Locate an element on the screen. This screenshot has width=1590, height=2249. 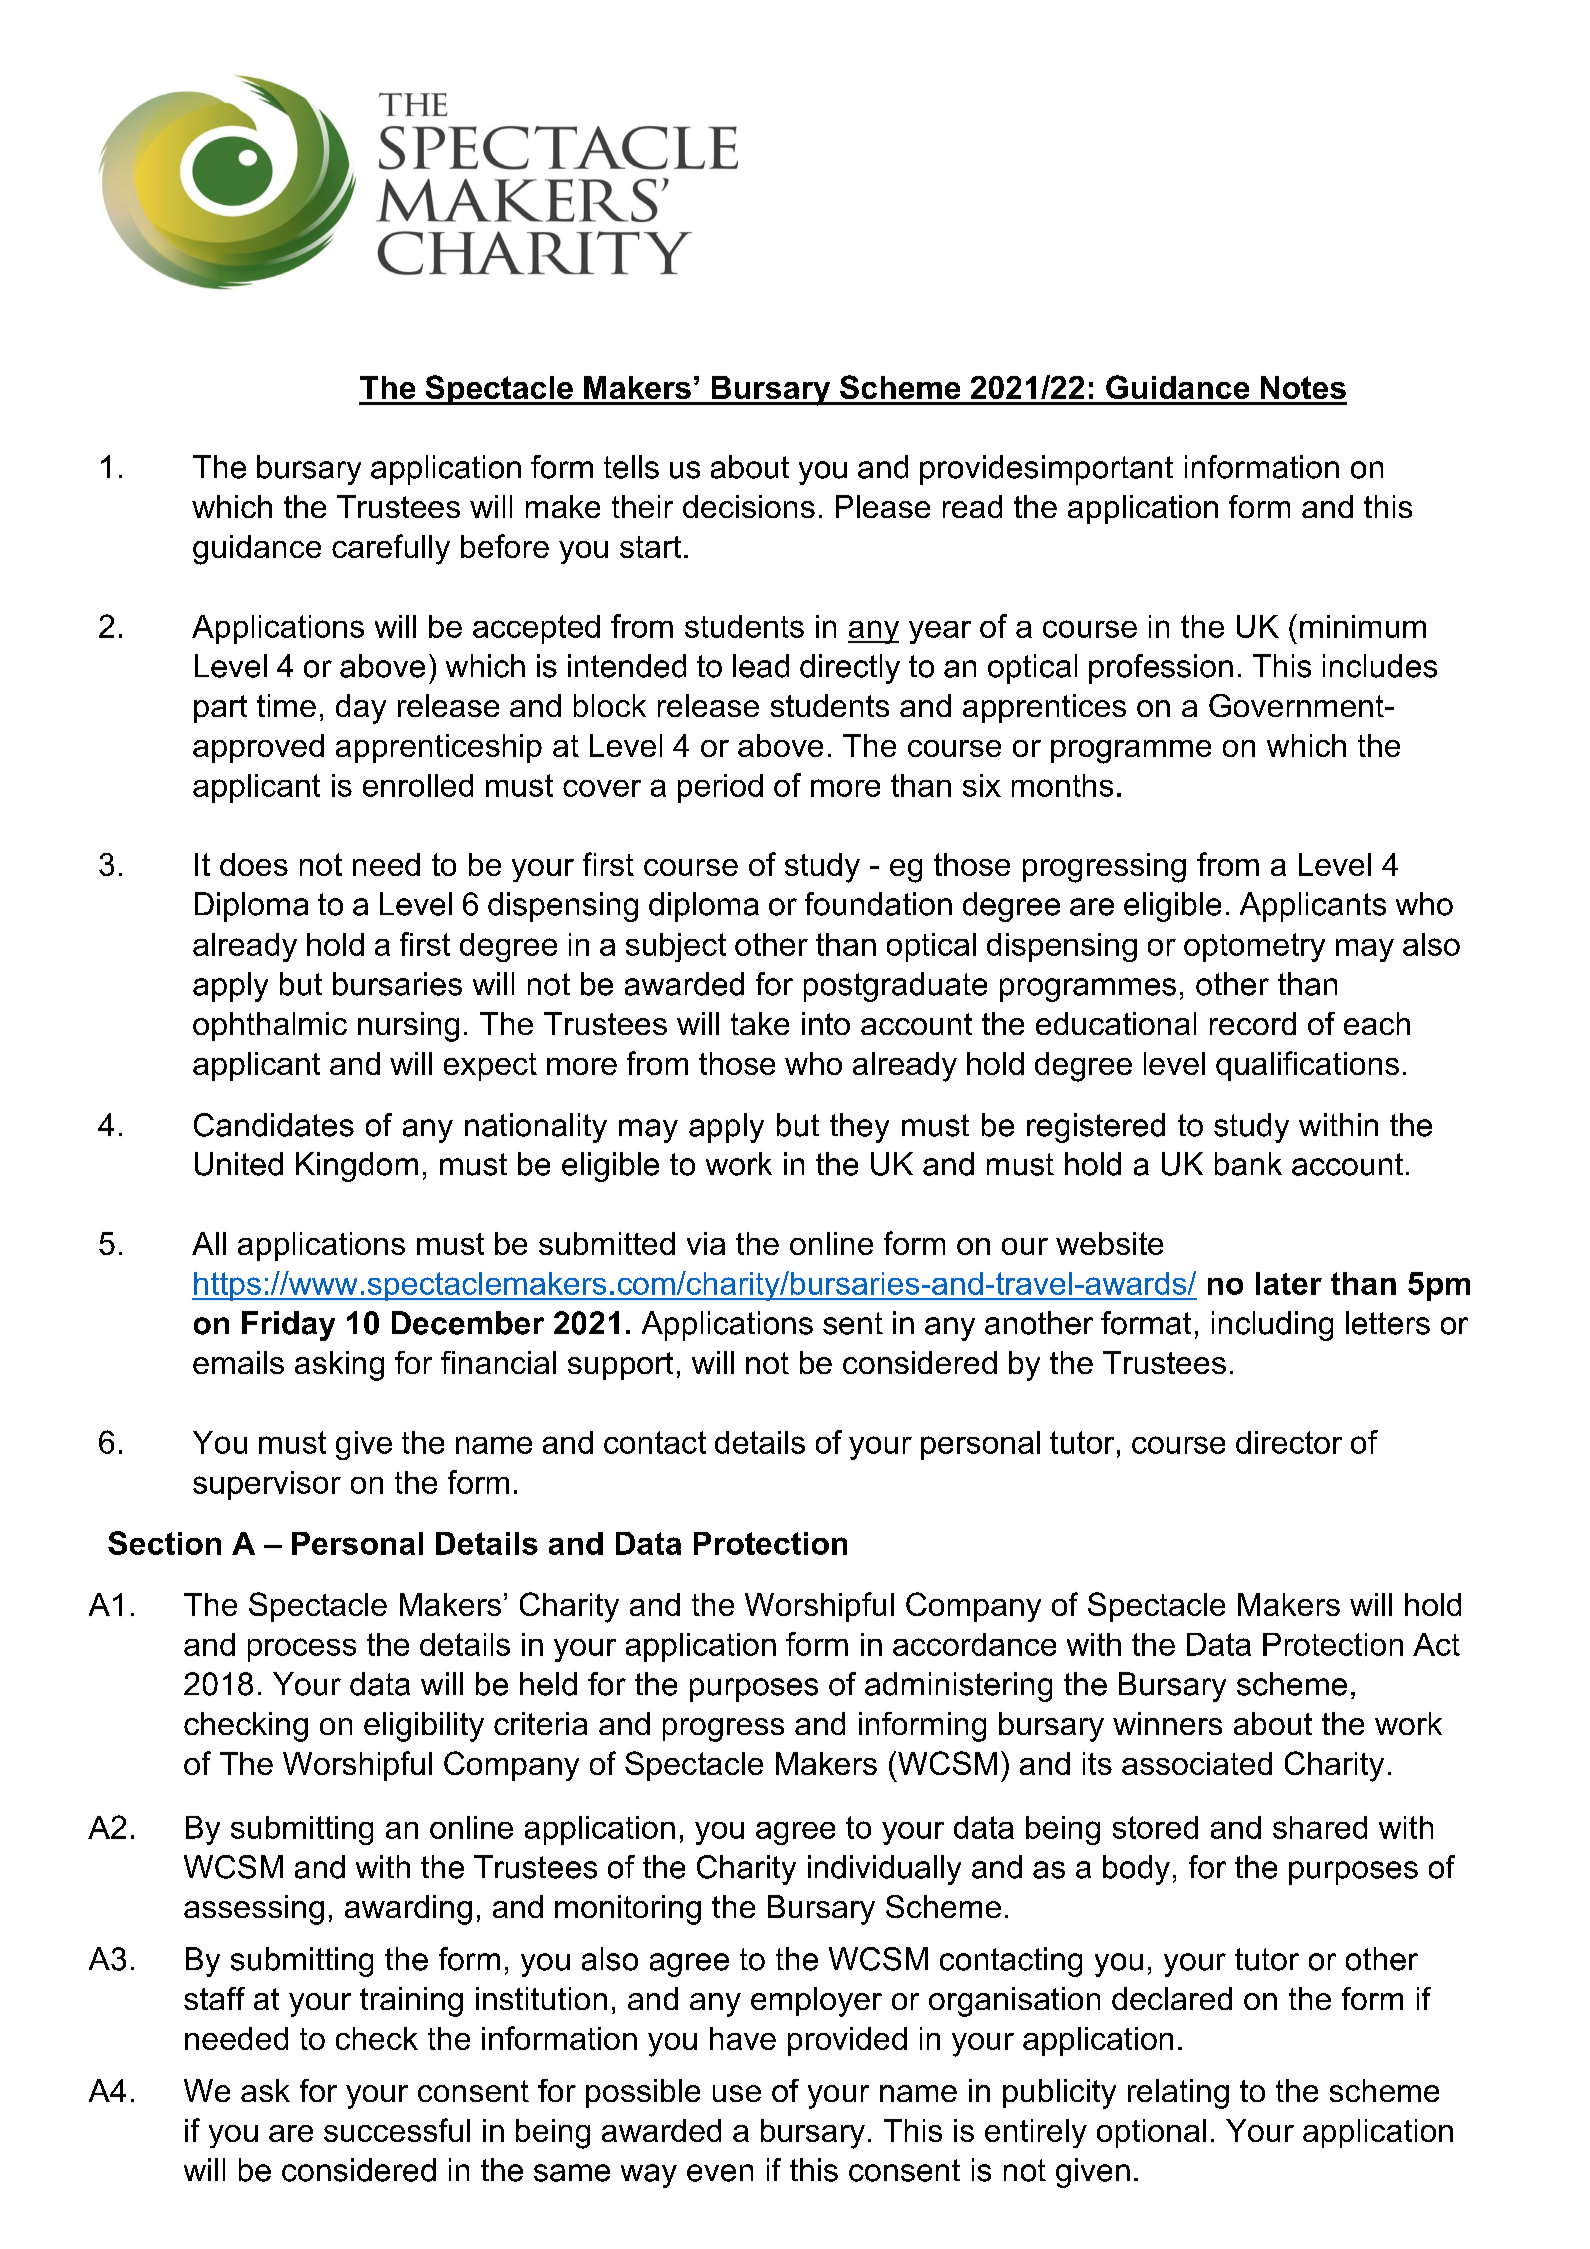
optometry is located at coordinates (1254, 947).
